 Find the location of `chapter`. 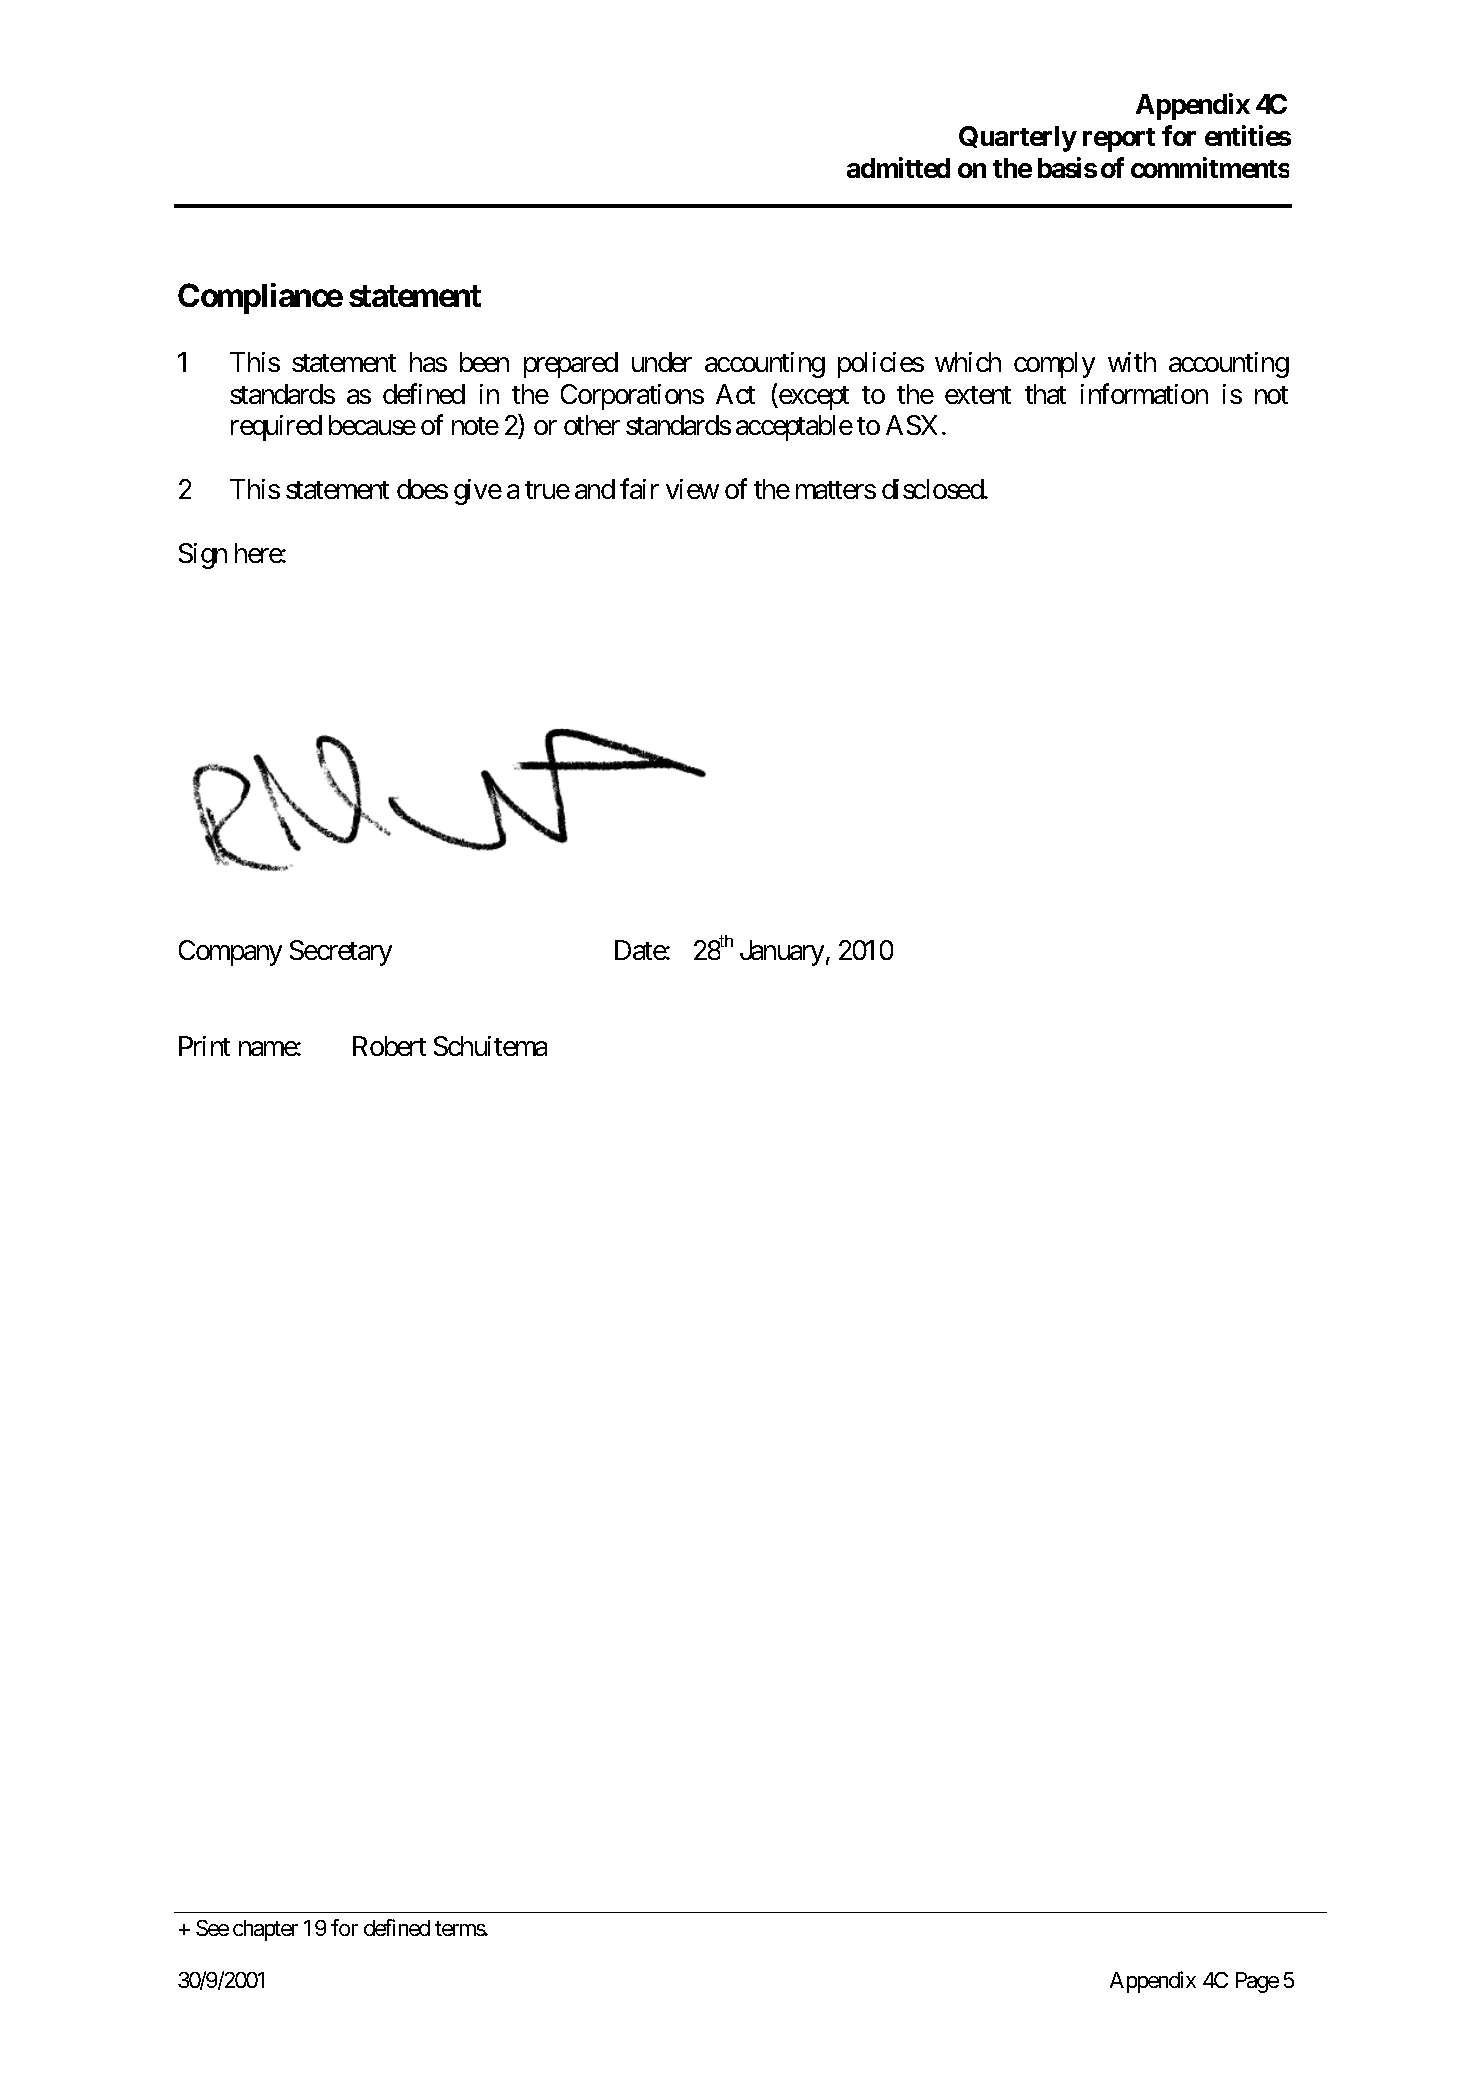

chapter is located at coordinates (265, 1930).
